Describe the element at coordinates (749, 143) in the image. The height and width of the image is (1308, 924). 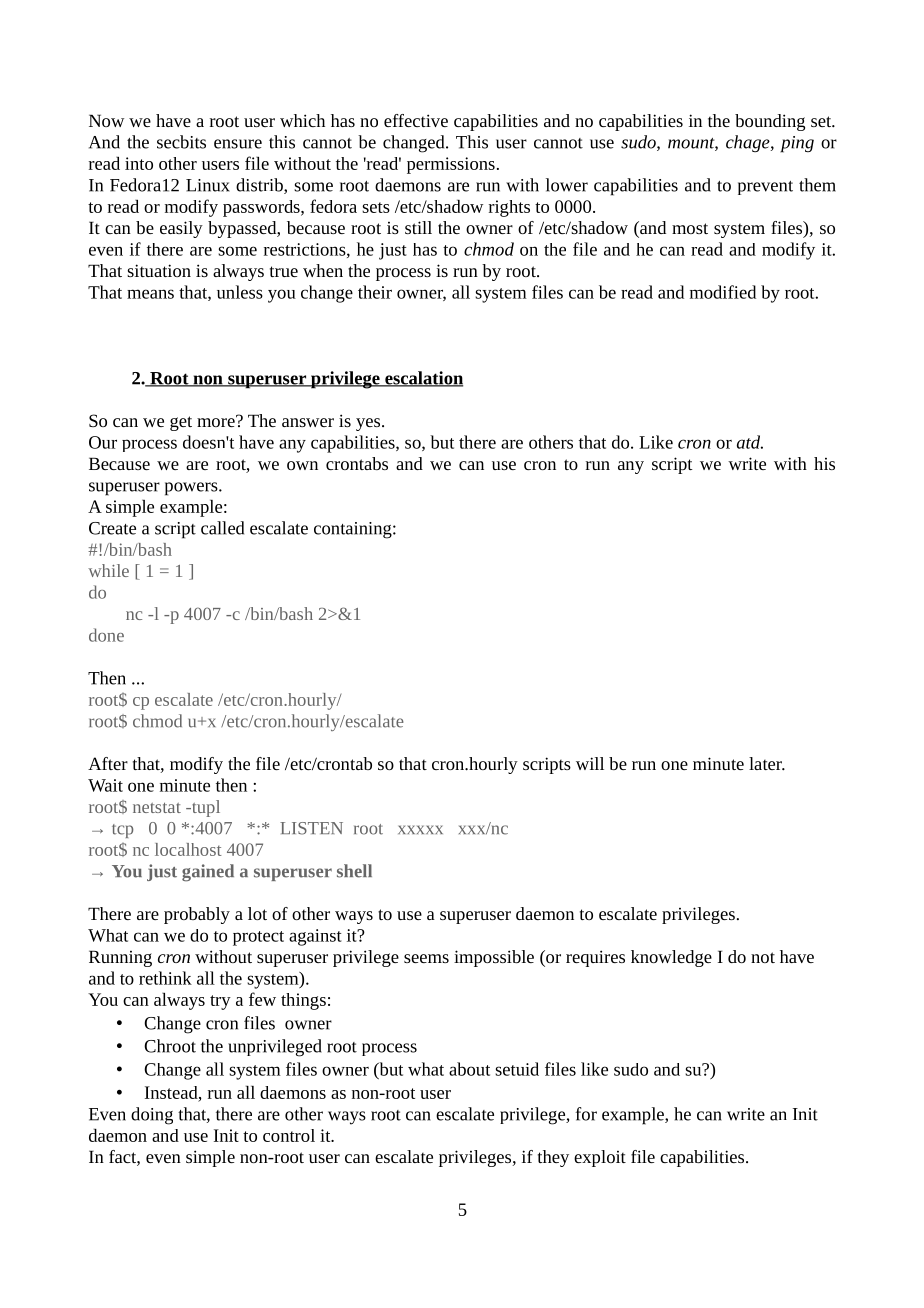
I see `chage` at that location.
